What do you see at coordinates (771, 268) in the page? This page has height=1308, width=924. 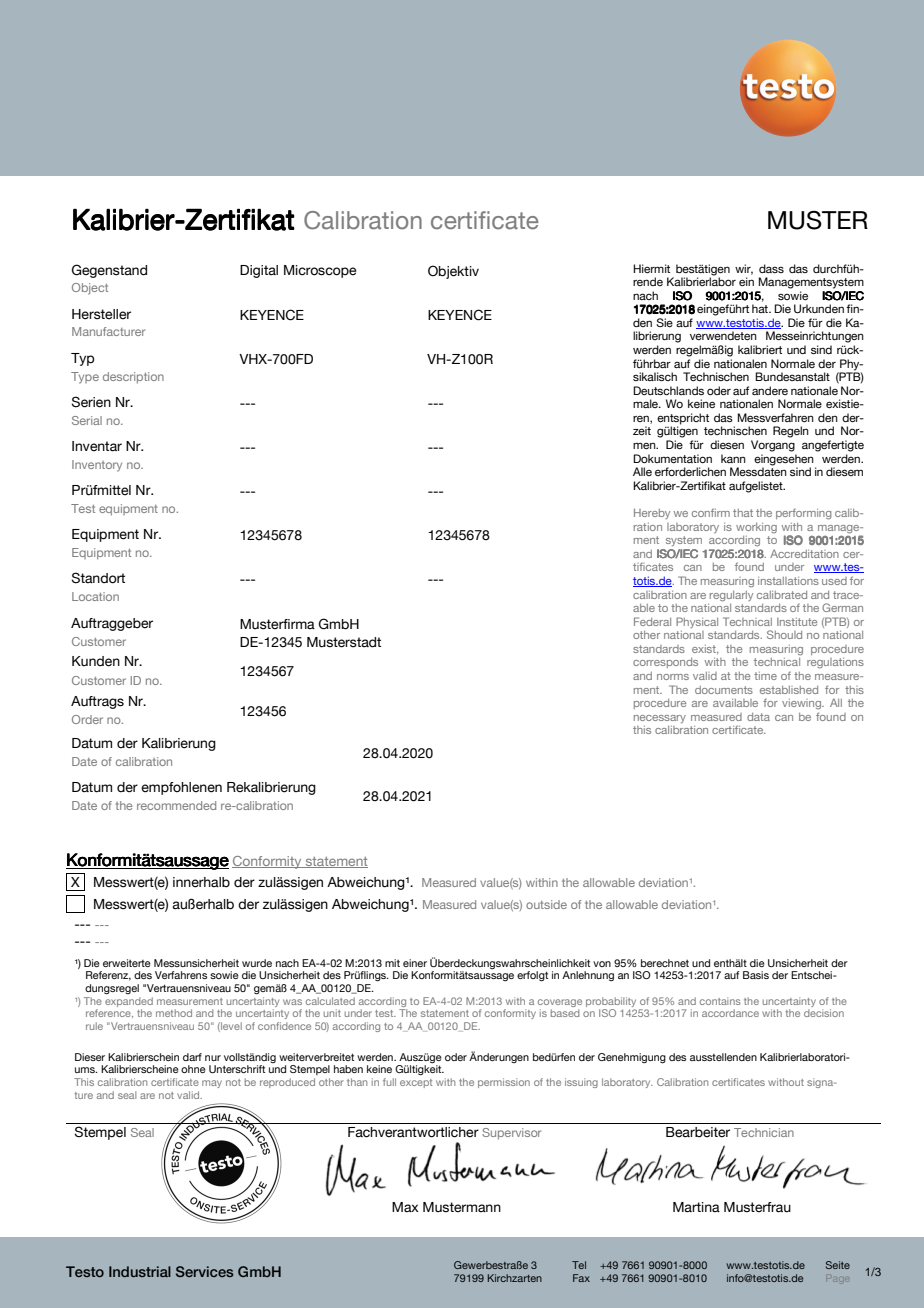 I see `dass` at bounding box center [771, 268].
